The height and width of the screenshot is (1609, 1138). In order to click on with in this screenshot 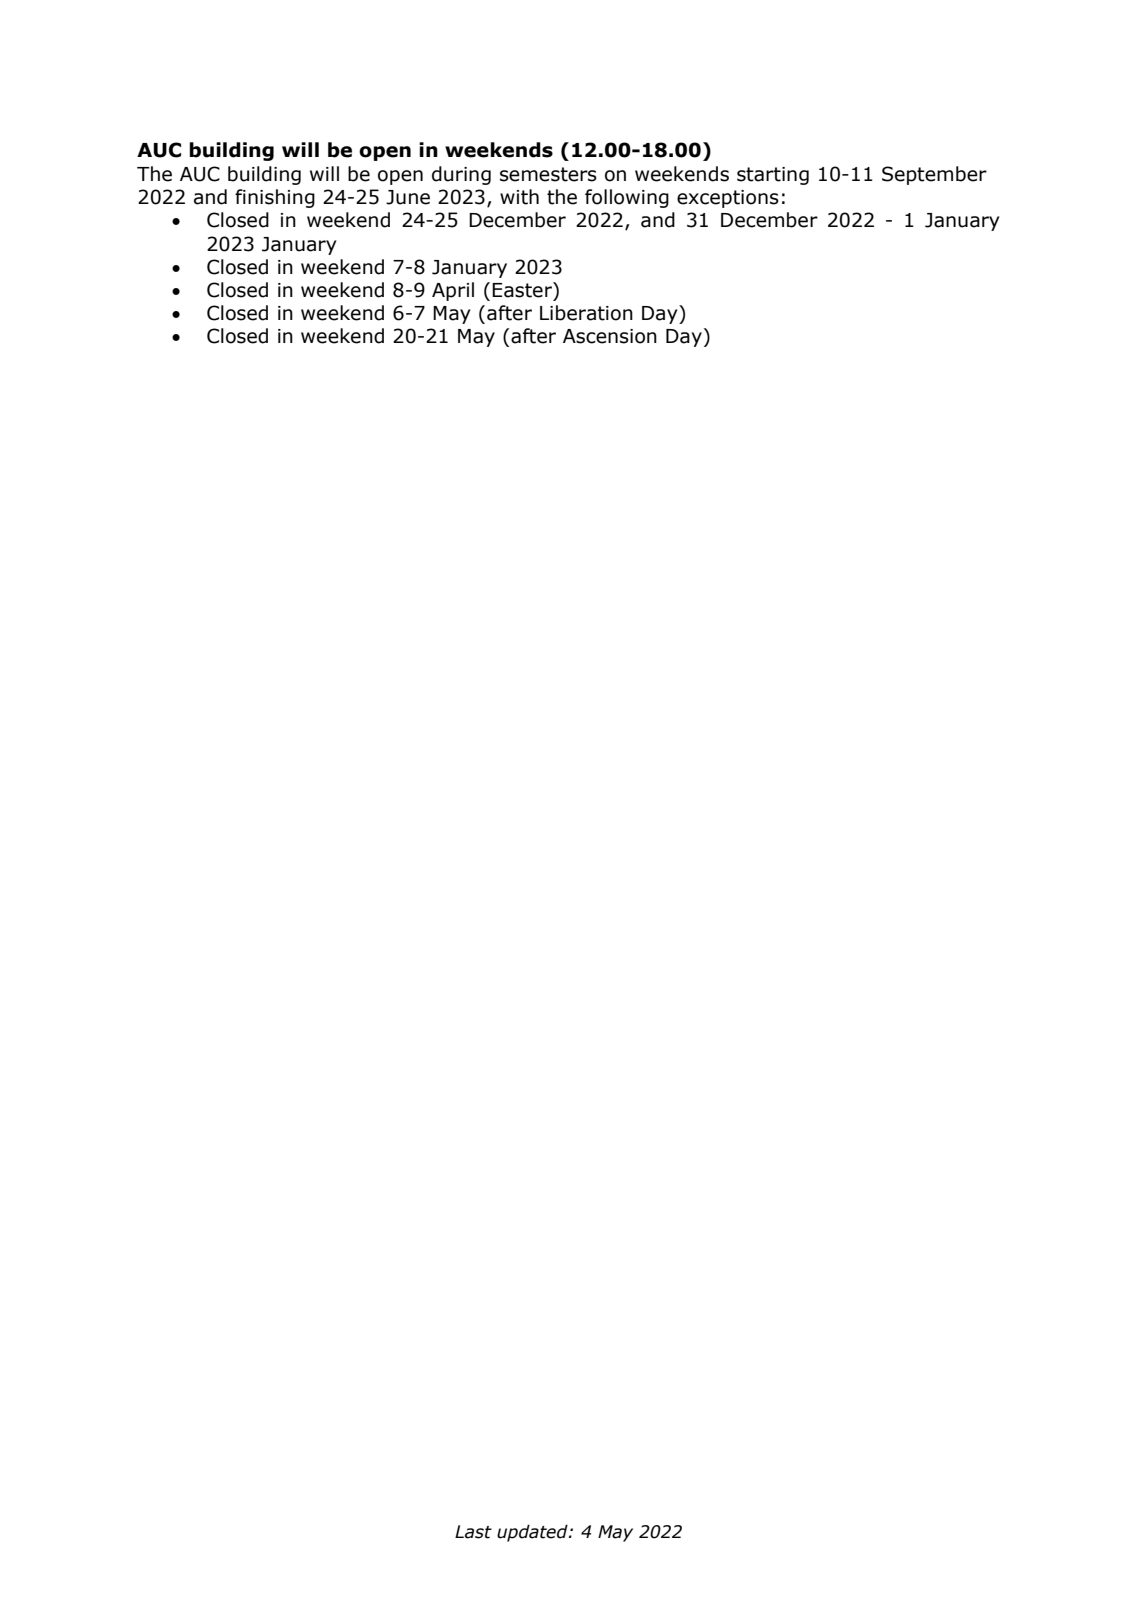, I will do `click(519, 197)`.
